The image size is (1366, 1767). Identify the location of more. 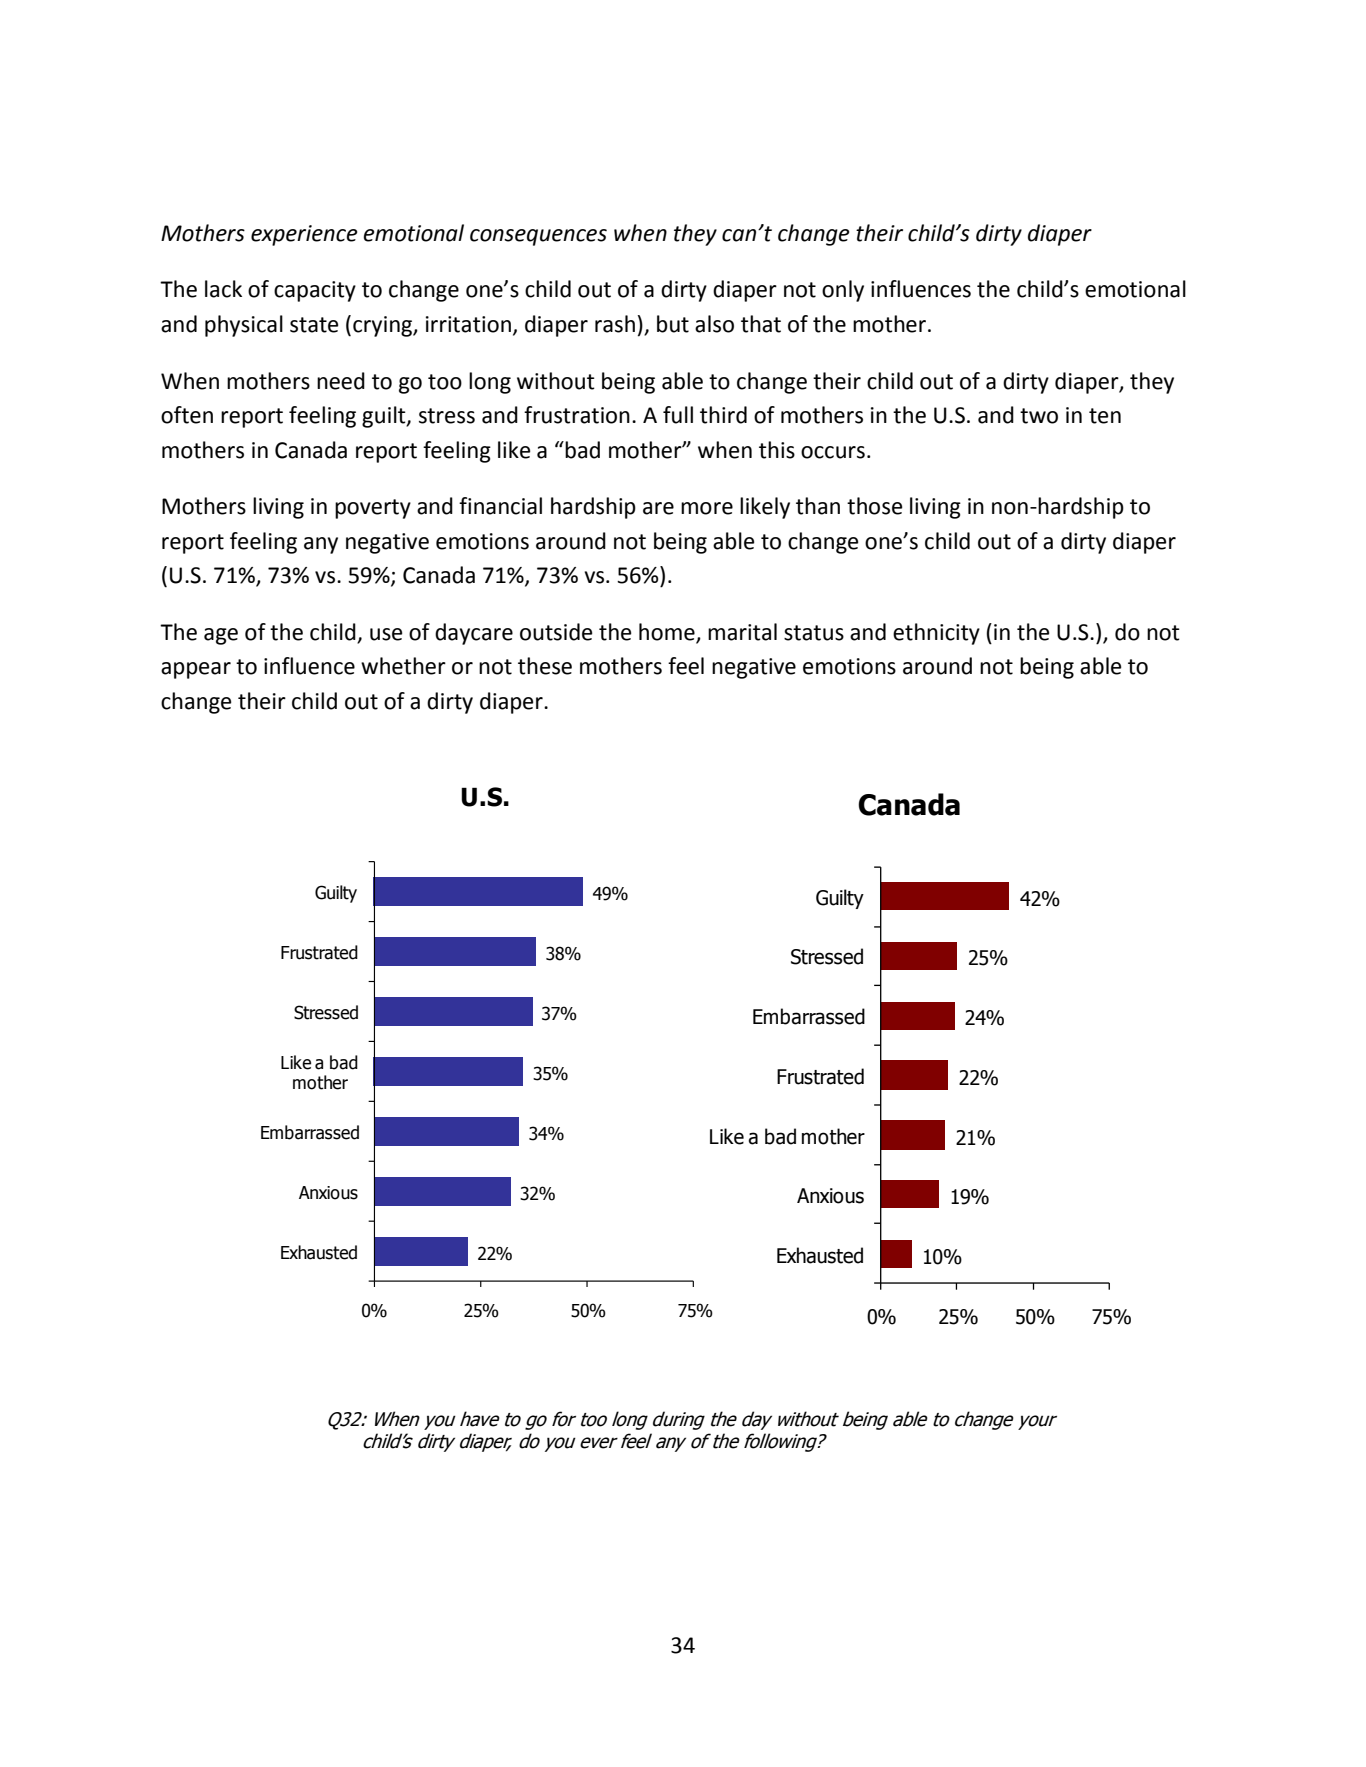
(707, 508).
